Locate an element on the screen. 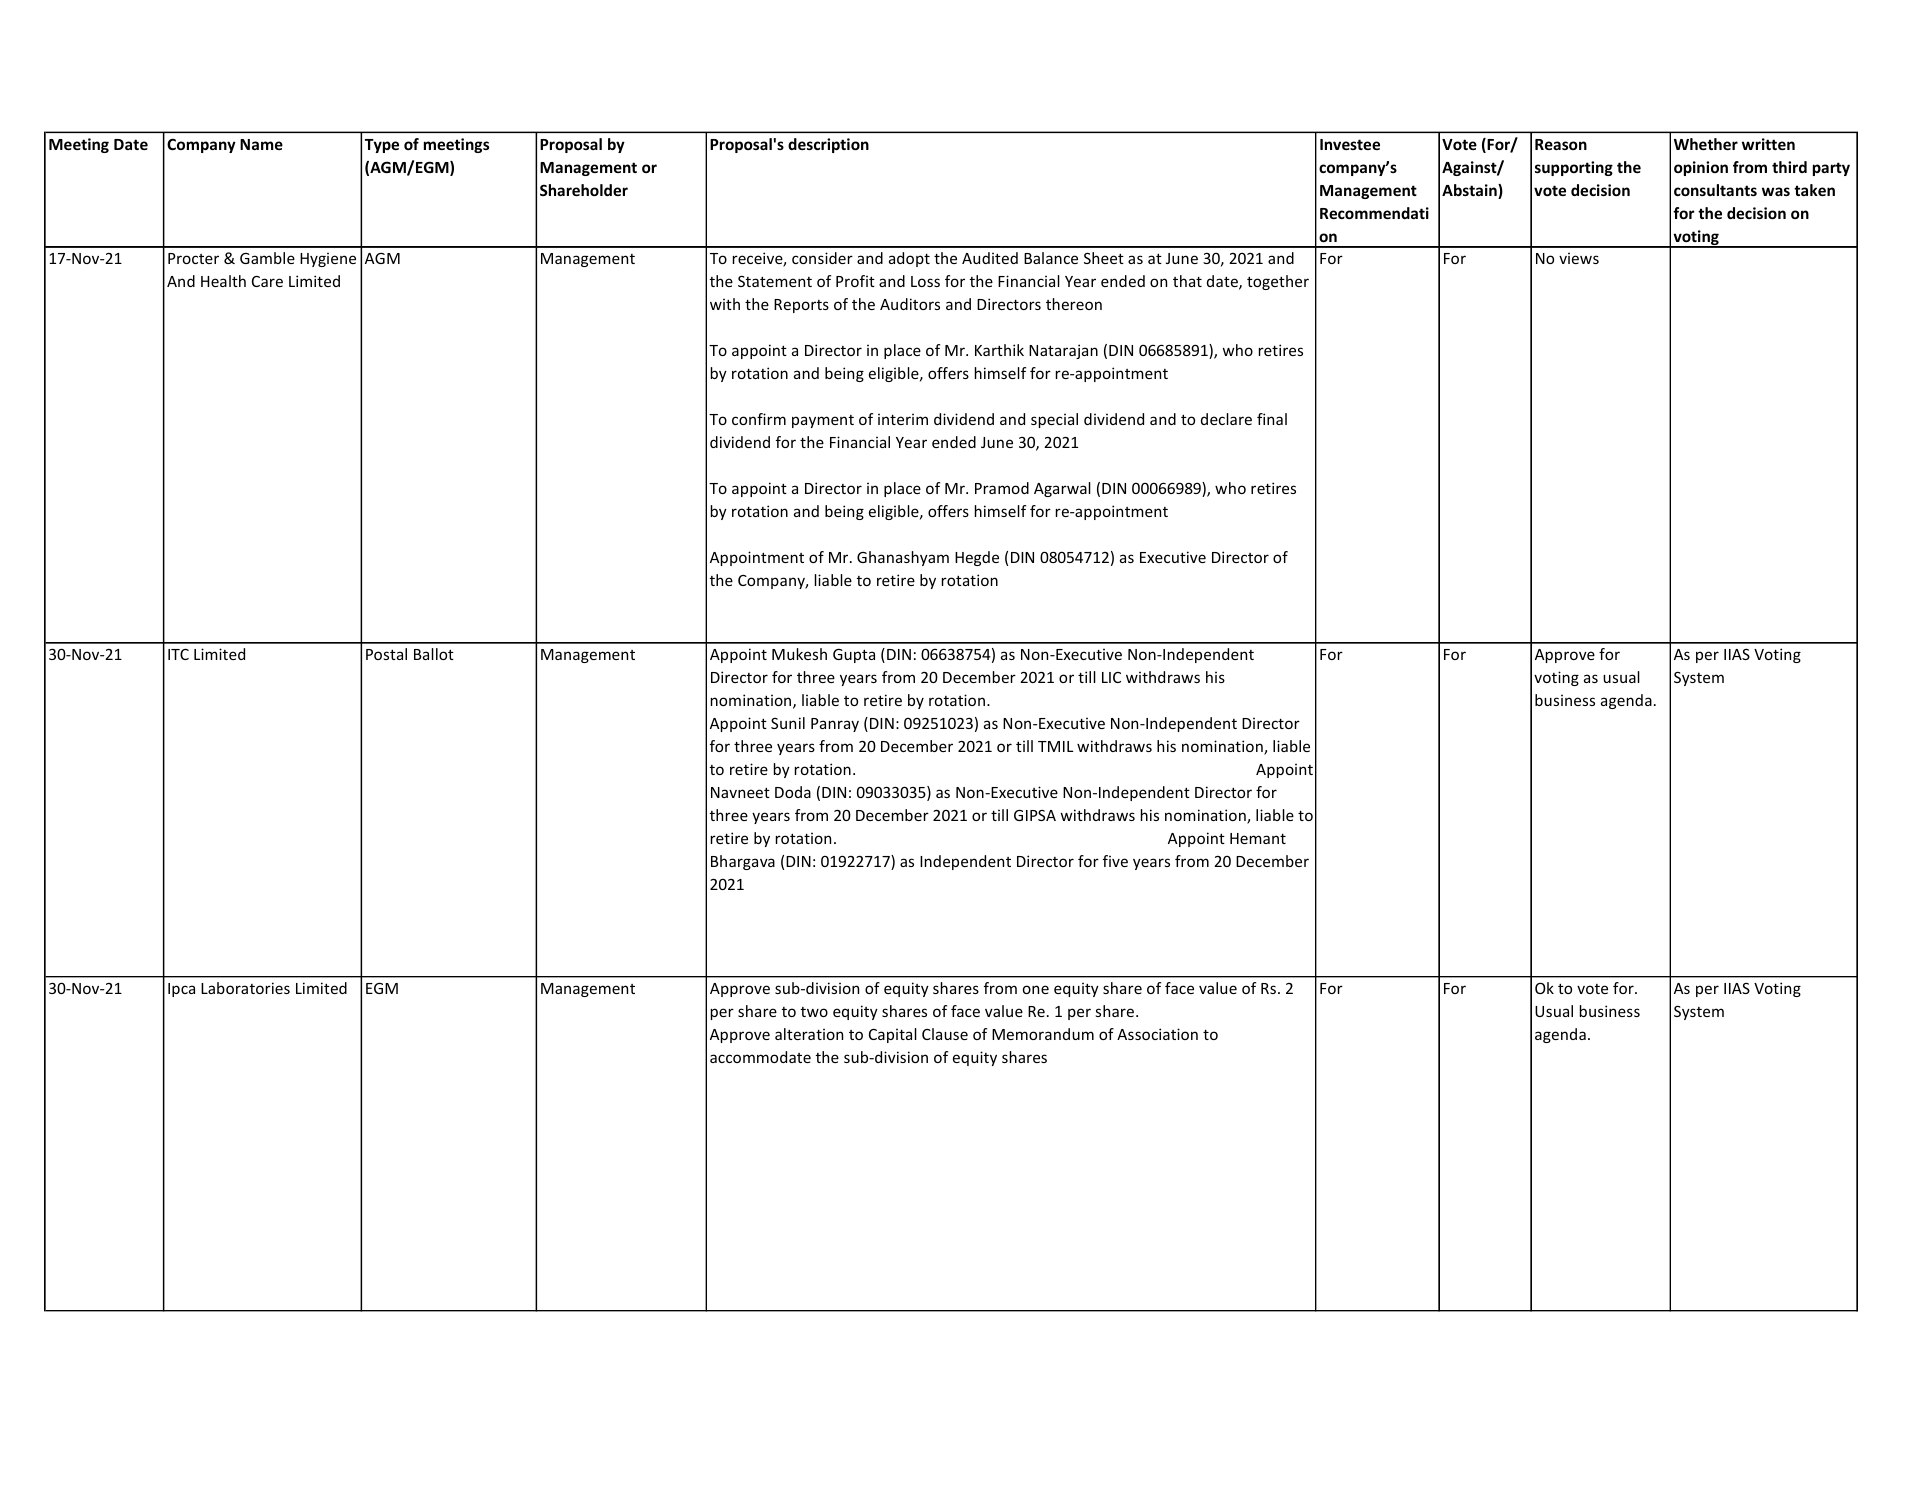 This screenshot has width=1921, height=1485. Agarwal is located at coordinates (1062, 489).
